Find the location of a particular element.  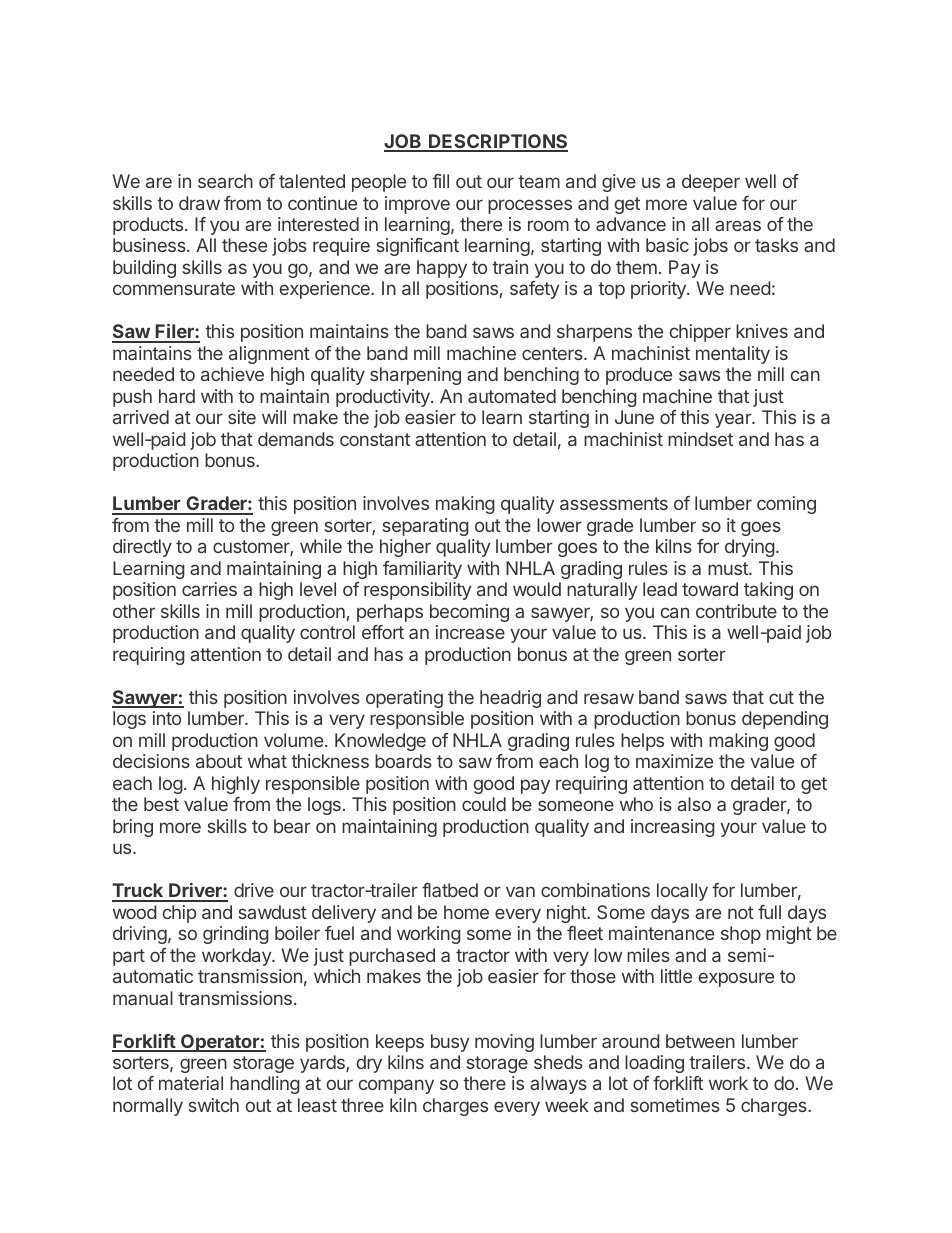

busy is located at coordinates (450, 1043).
